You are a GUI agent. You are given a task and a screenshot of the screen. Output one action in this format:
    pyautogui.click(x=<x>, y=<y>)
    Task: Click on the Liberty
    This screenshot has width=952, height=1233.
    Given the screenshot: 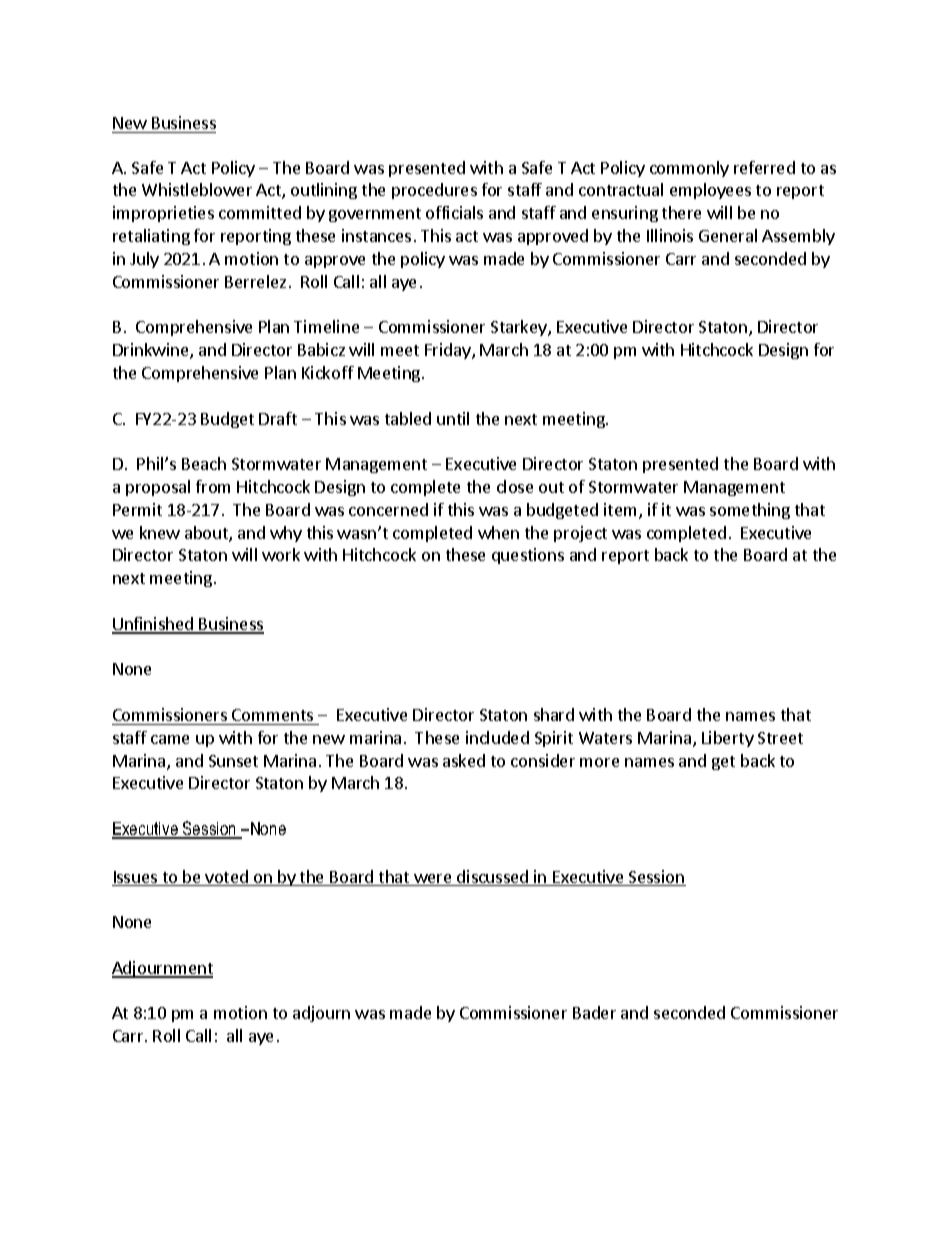 What is the action you would take?
    pyautogui.click(x=728, y=739)
